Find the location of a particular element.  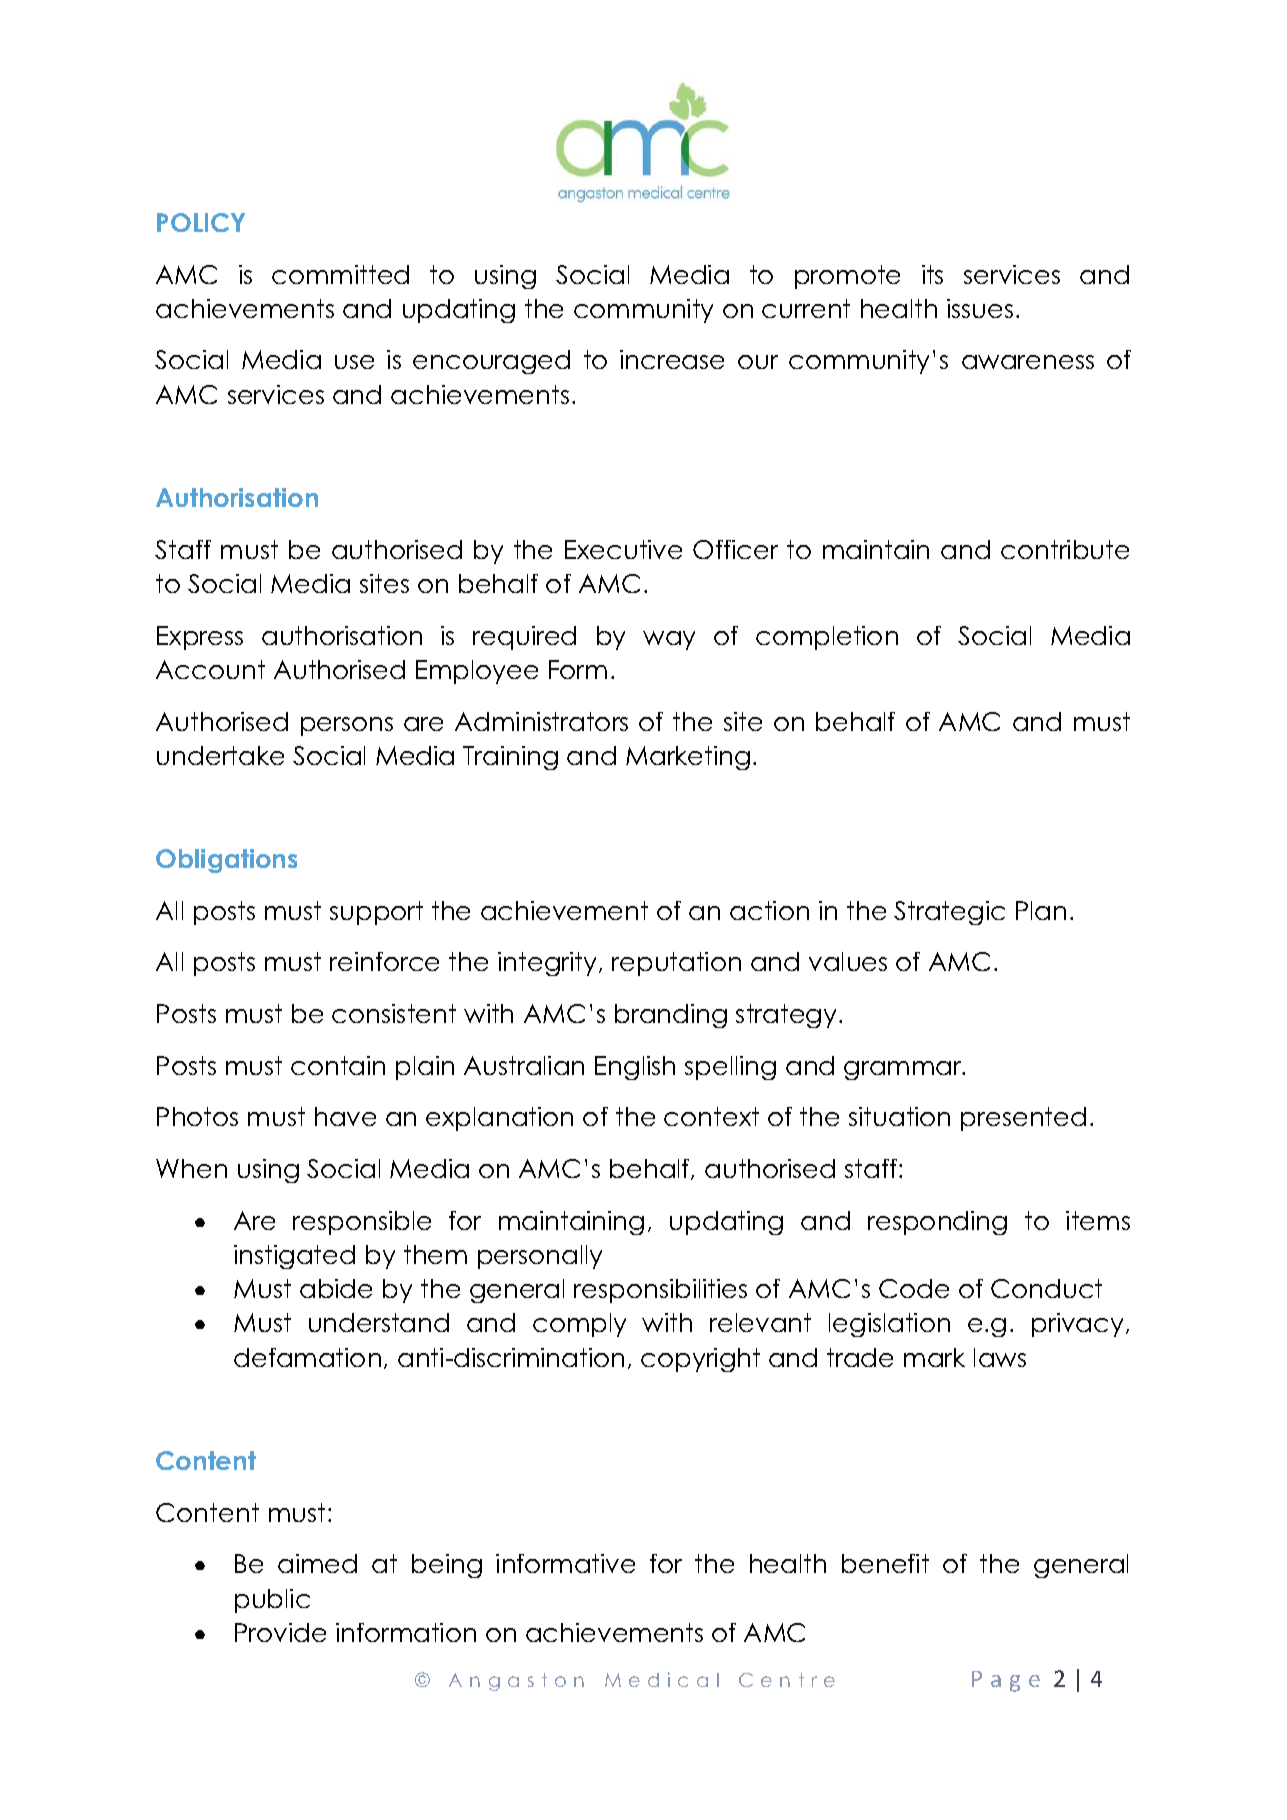

committed is located at coordinates (340, 274).
